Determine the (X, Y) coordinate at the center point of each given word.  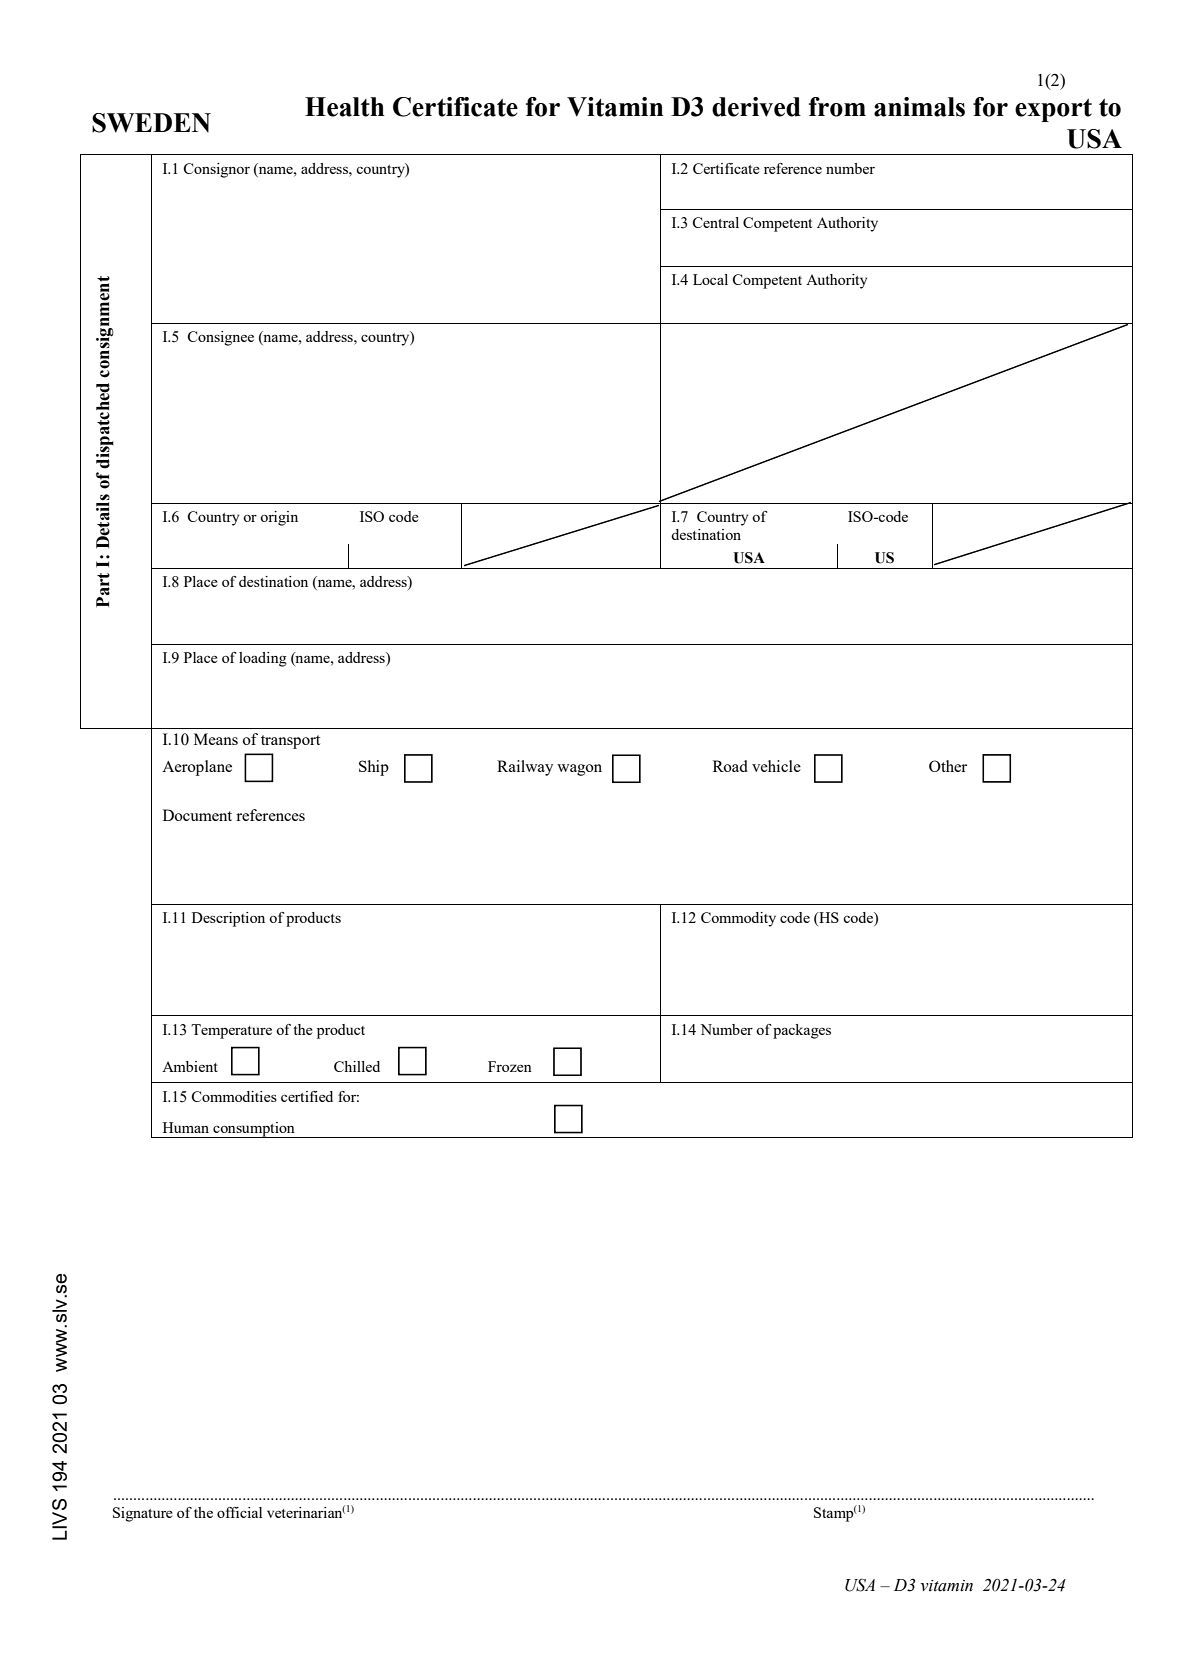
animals (919, 107)
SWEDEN (151, 123)
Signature (143, 1514)
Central (715, 222)
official (239, 1512)
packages (802, 1031)
